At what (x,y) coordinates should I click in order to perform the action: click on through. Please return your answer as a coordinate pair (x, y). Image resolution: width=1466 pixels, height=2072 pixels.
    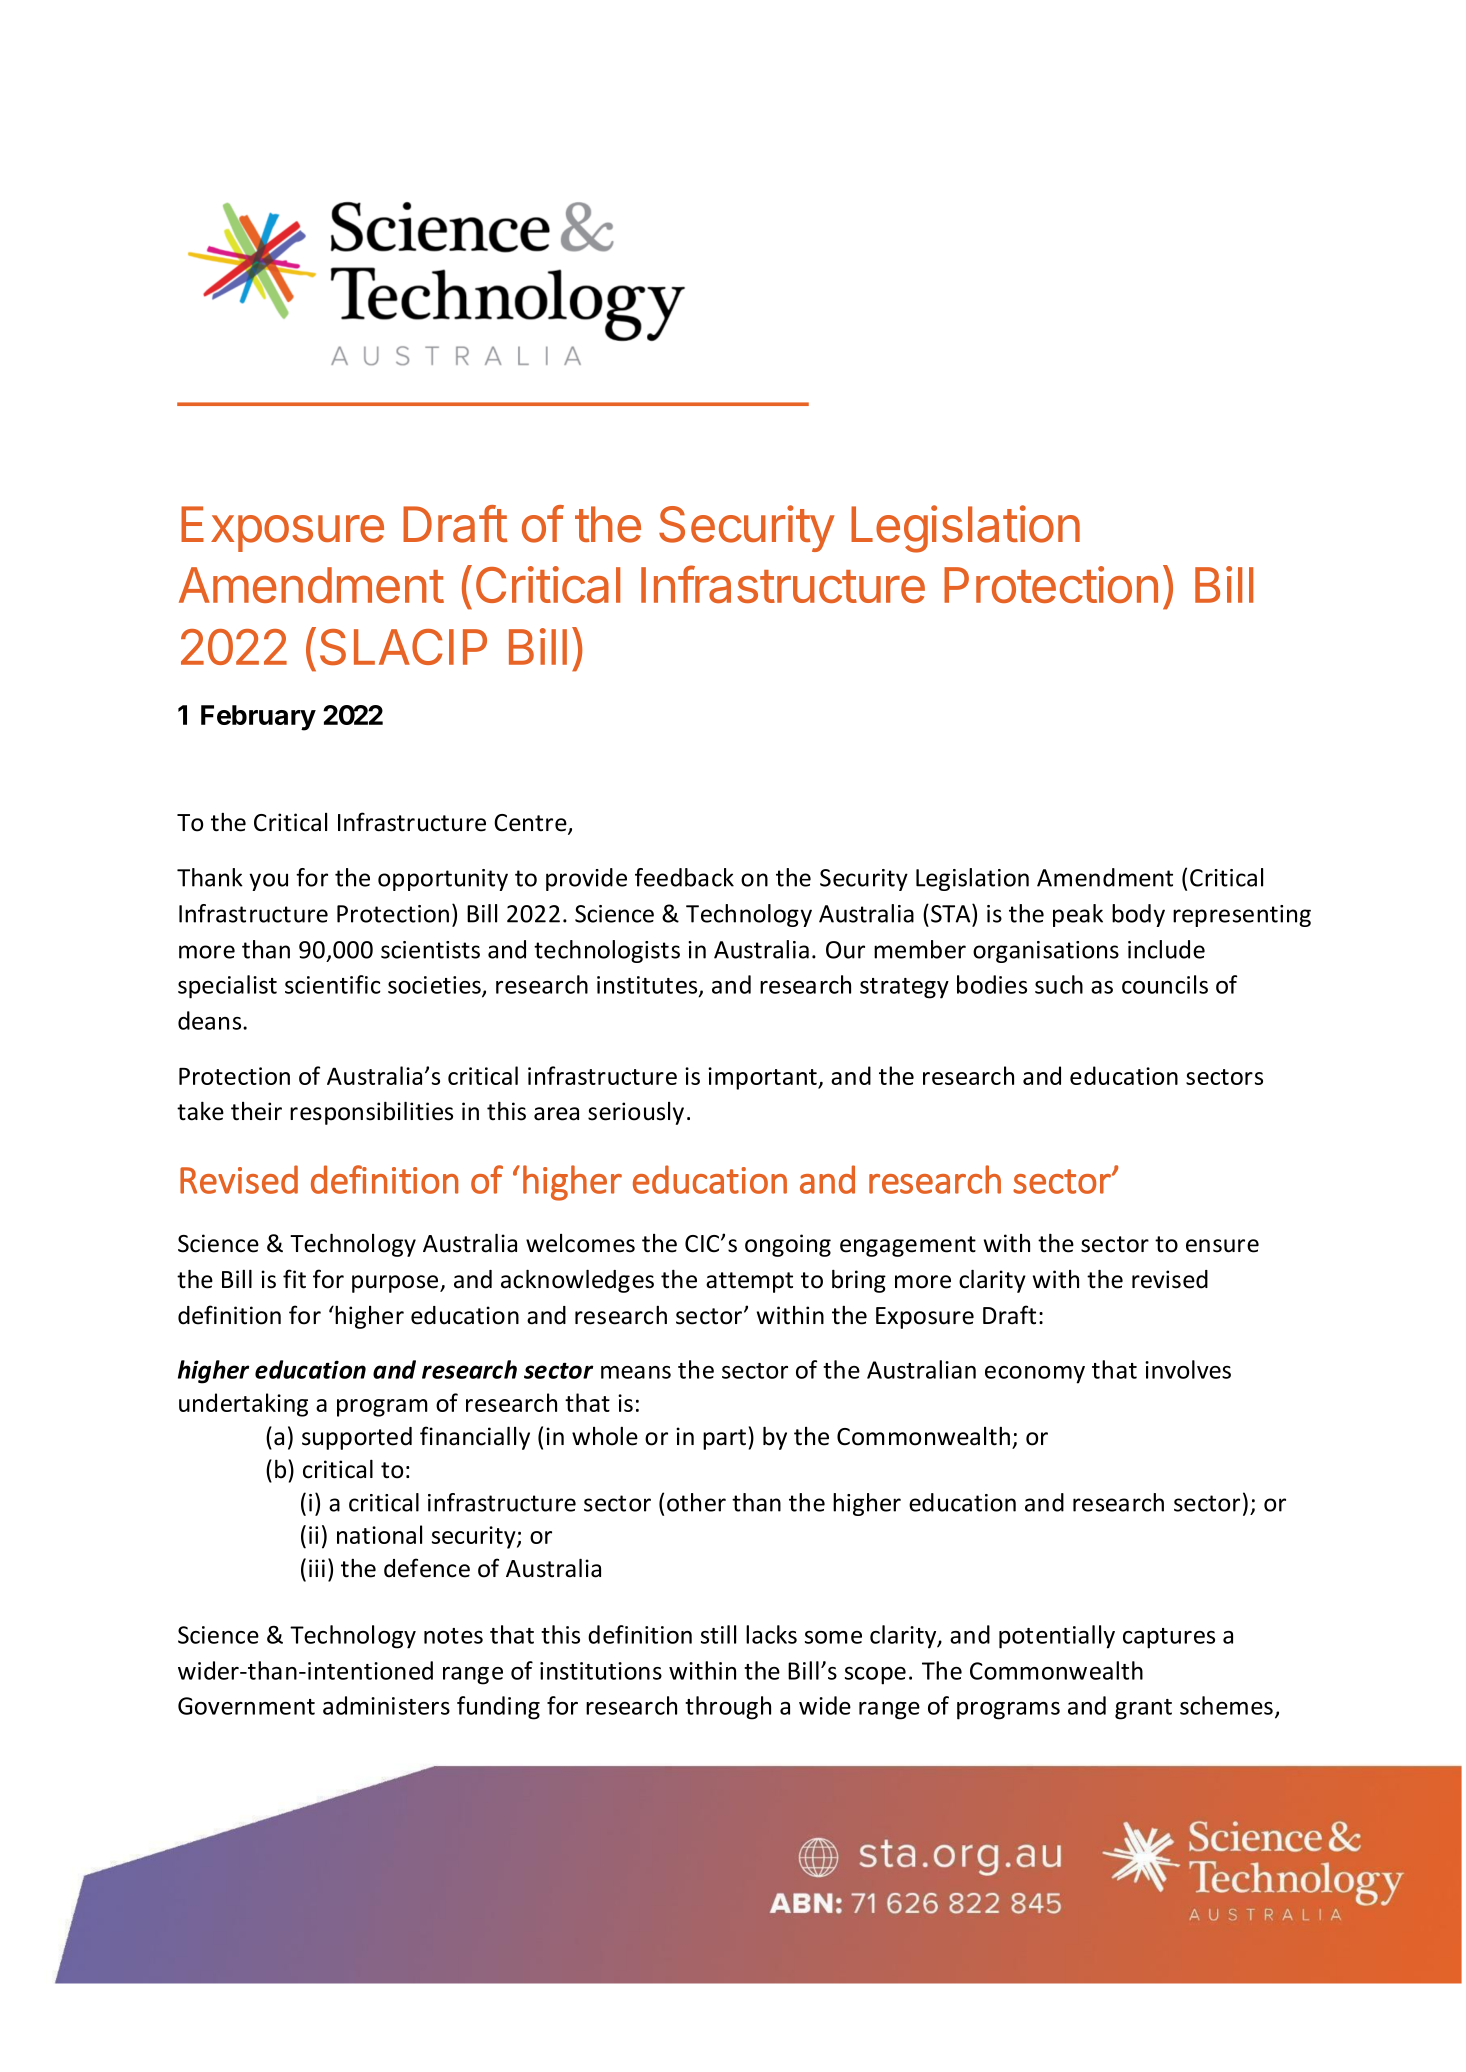
    Looking at the image, I should click on (728, 1708).
